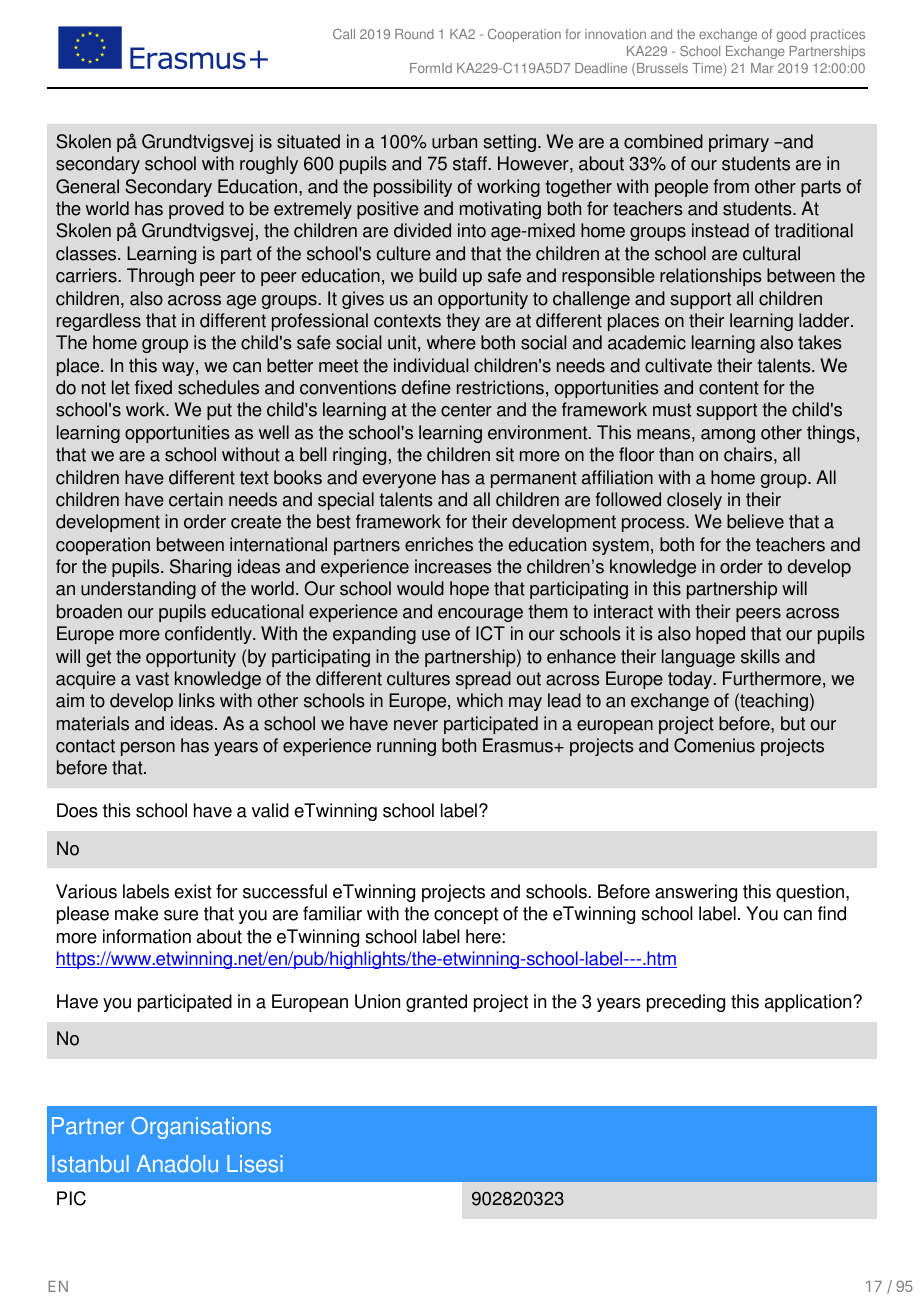 Image resolution: width=924 pixels, height=1308 pixels. What do you see at coordinates (436, 1003) in the document?
I see `granted` at bounding box center [436, 1003].
